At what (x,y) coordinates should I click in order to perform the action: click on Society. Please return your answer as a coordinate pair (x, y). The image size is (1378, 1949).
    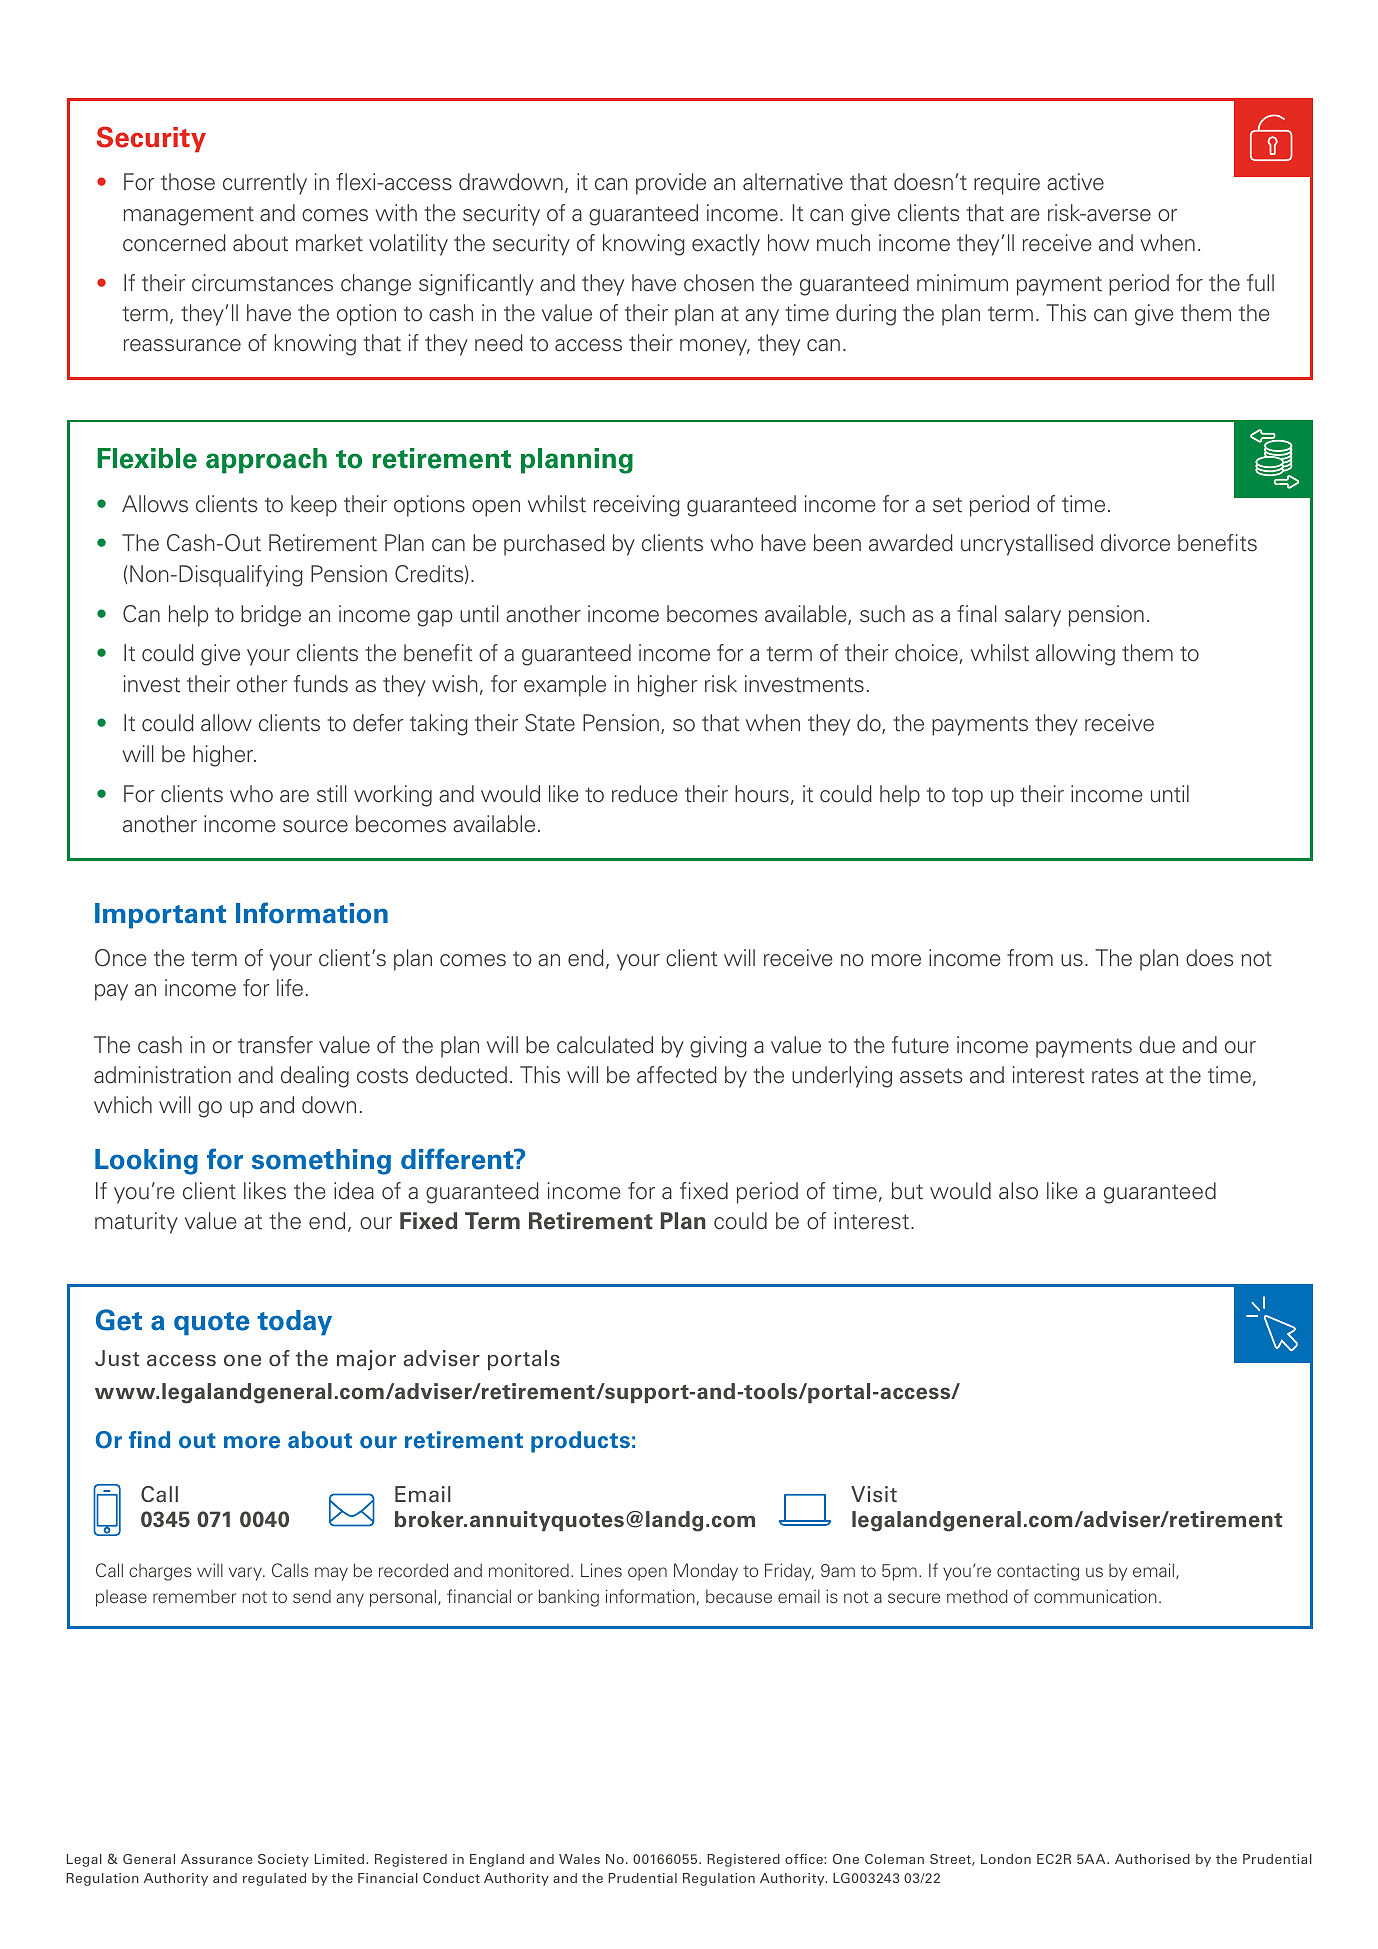
    Looking at the image, I should click on (283, 1860).
